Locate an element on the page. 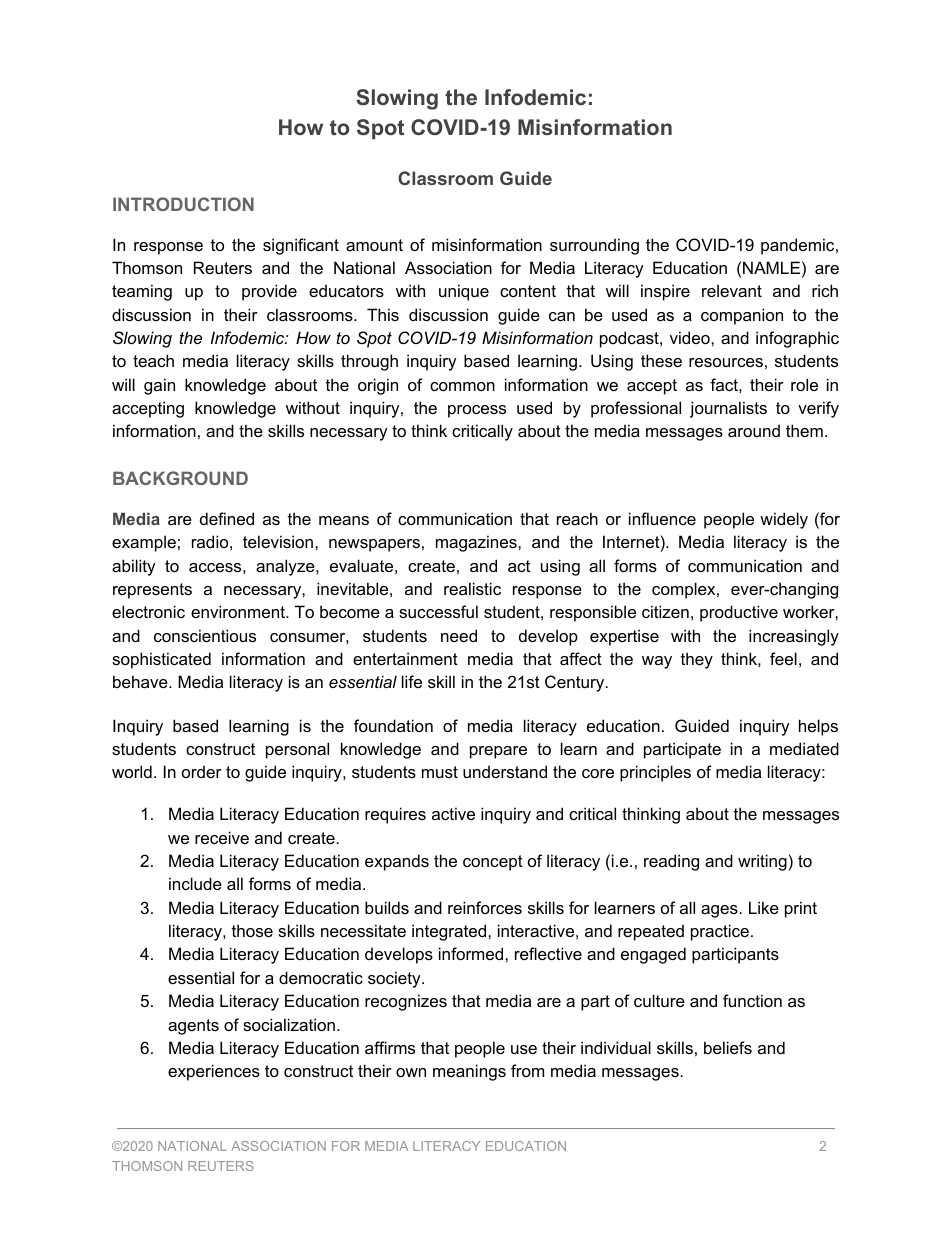 The height and width of the page is (1233, 952). order is located at coordinates (202, 771).
